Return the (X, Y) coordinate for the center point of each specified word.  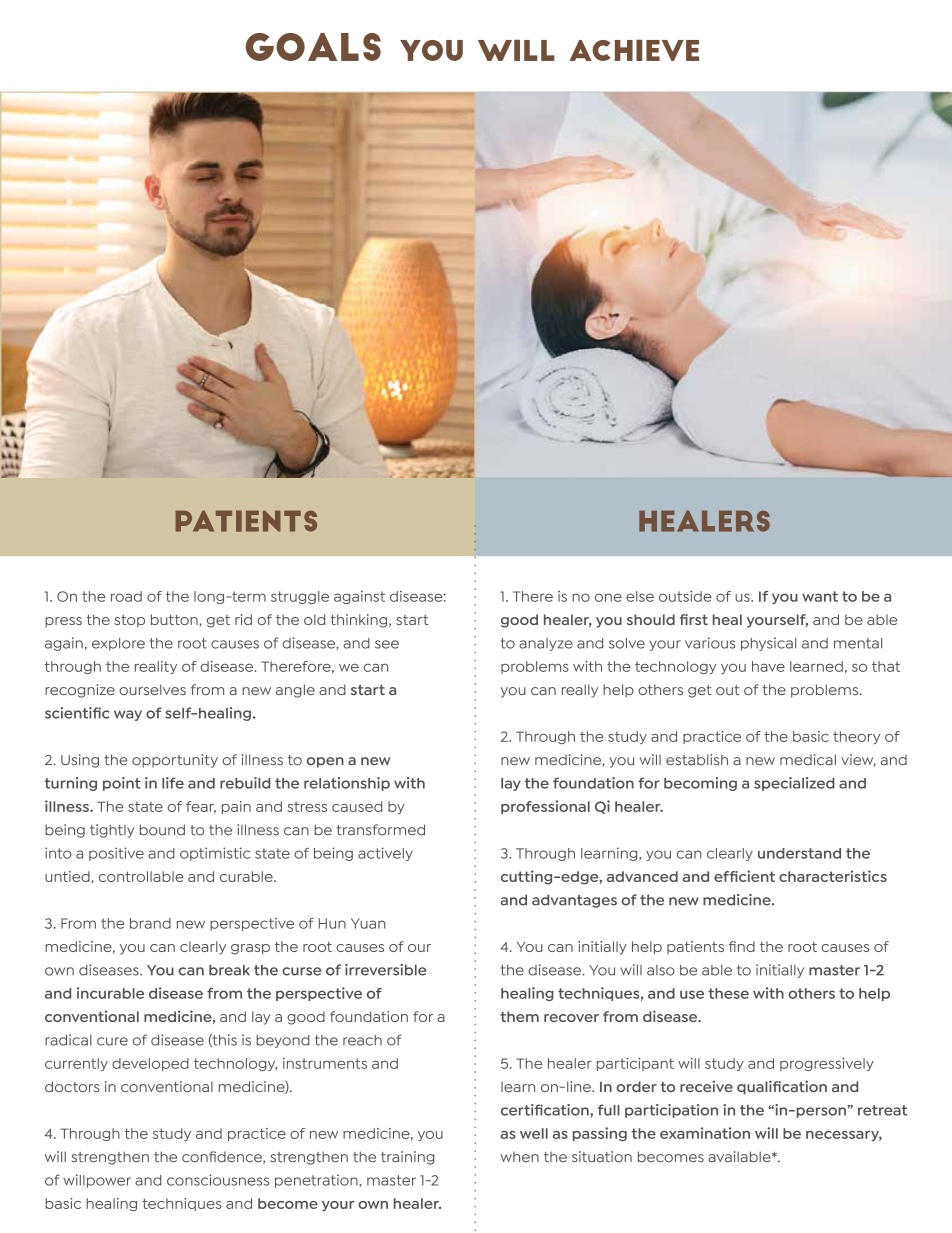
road (126, 596)
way (128, 715)
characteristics (833, 876)
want (820, 596)
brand (150, 923)
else (640, 596)
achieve (634, 50)
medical (808, 760)
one (608, 597)
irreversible (385, 970)
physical (768, 644)
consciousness (218, 1180)
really (580, 691)
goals (313, 47)
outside (685, 596)
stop (129, 621)
